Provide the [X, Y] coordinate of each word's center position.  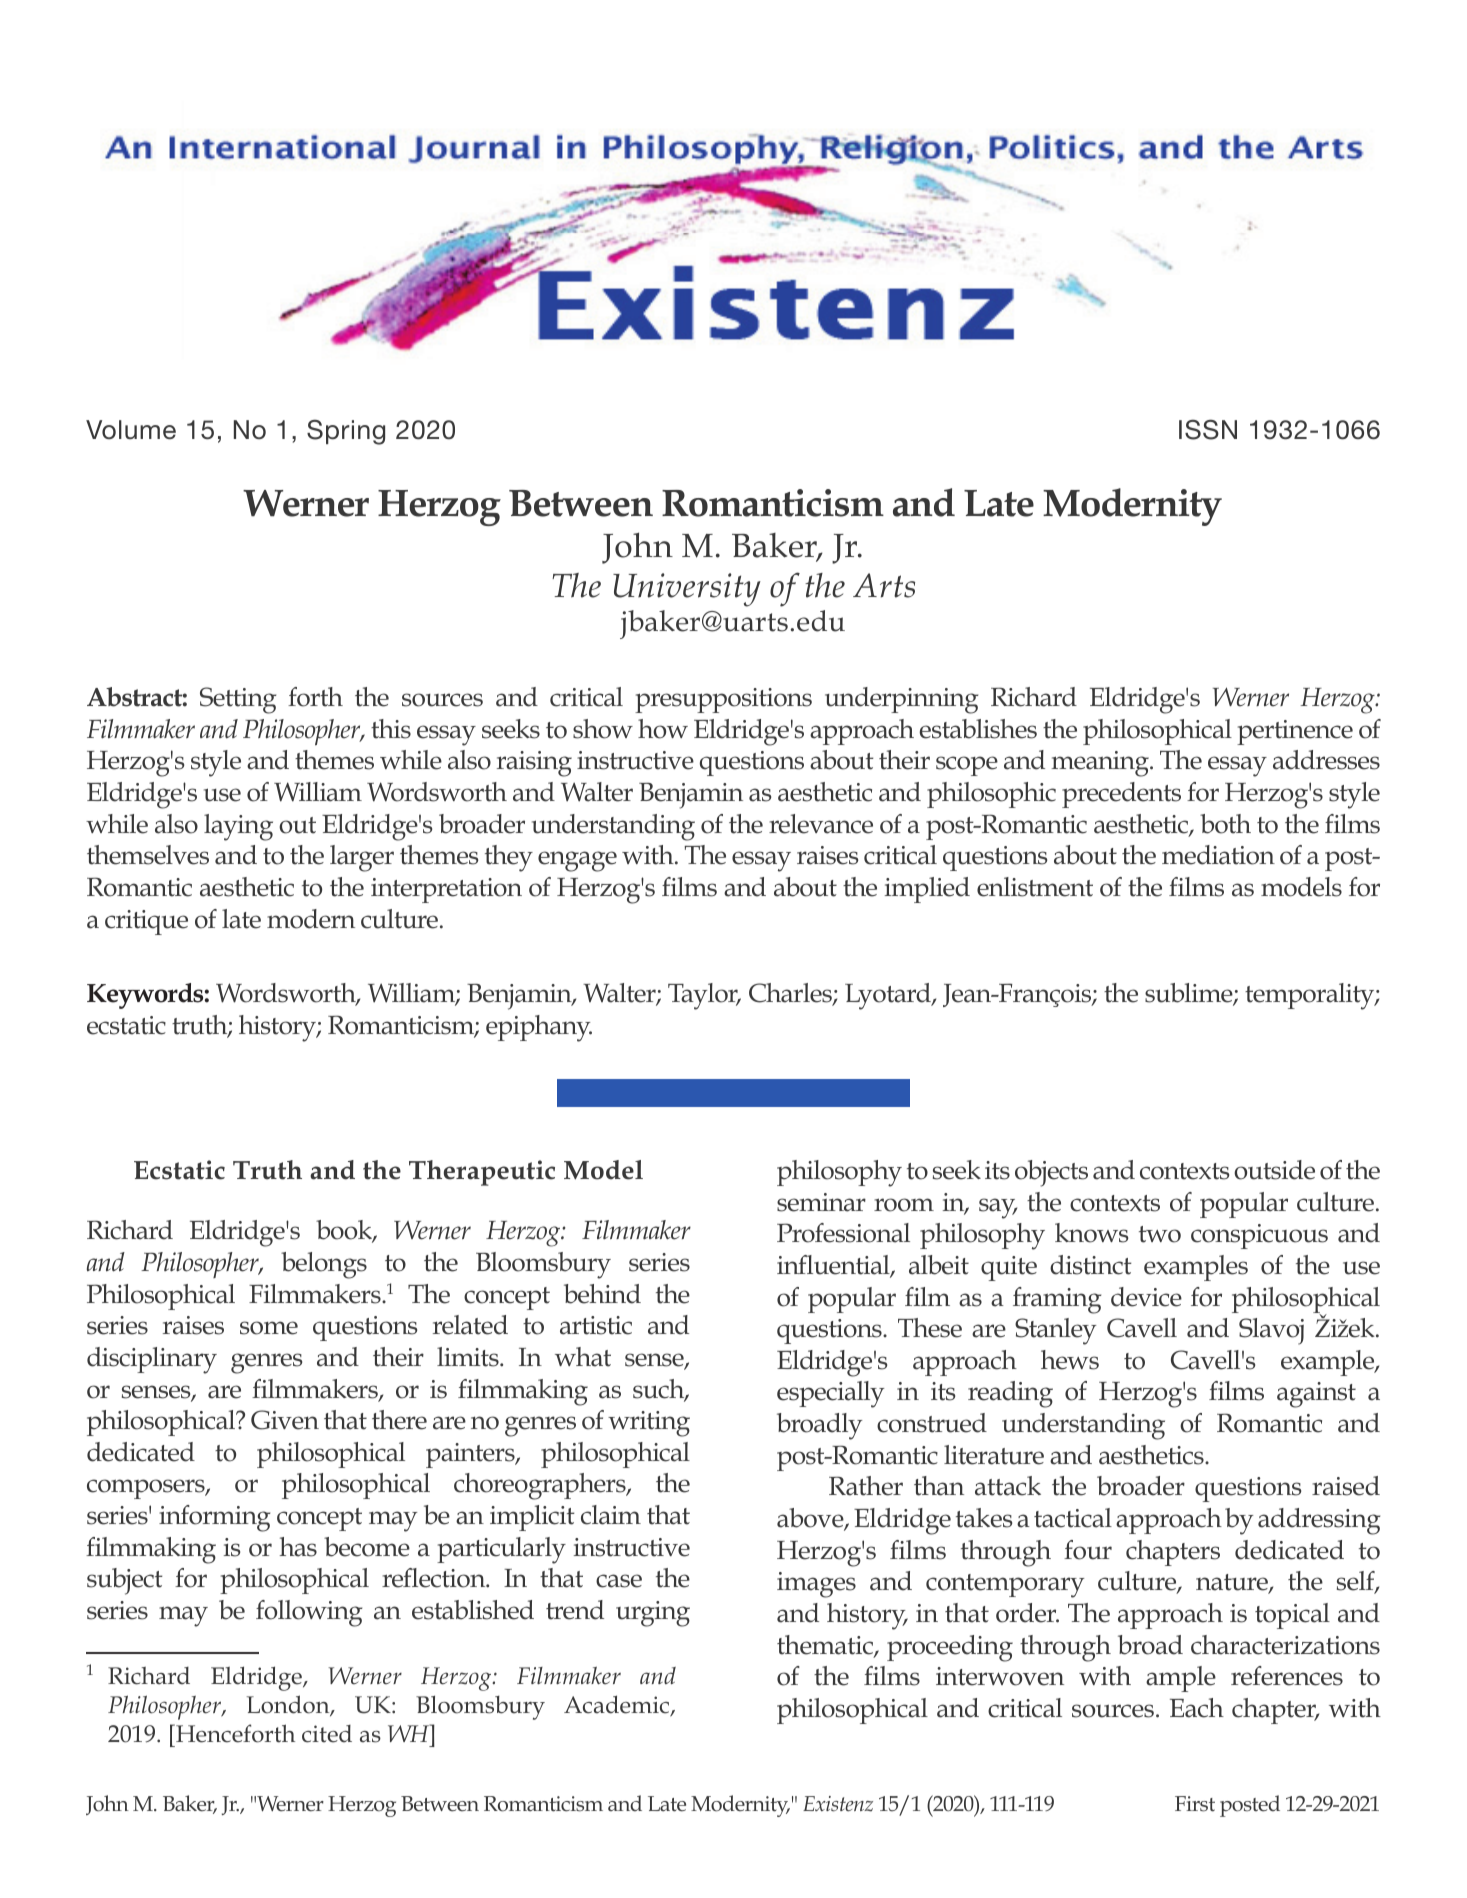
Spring [346, 432]
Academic [618, 1705]
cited [327, 1734]
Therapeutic [482, 1173]
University [687, 590]
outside [1274, 1170]
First [1195, 1804]
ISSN [1208, 429]
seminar [821, 1202]
